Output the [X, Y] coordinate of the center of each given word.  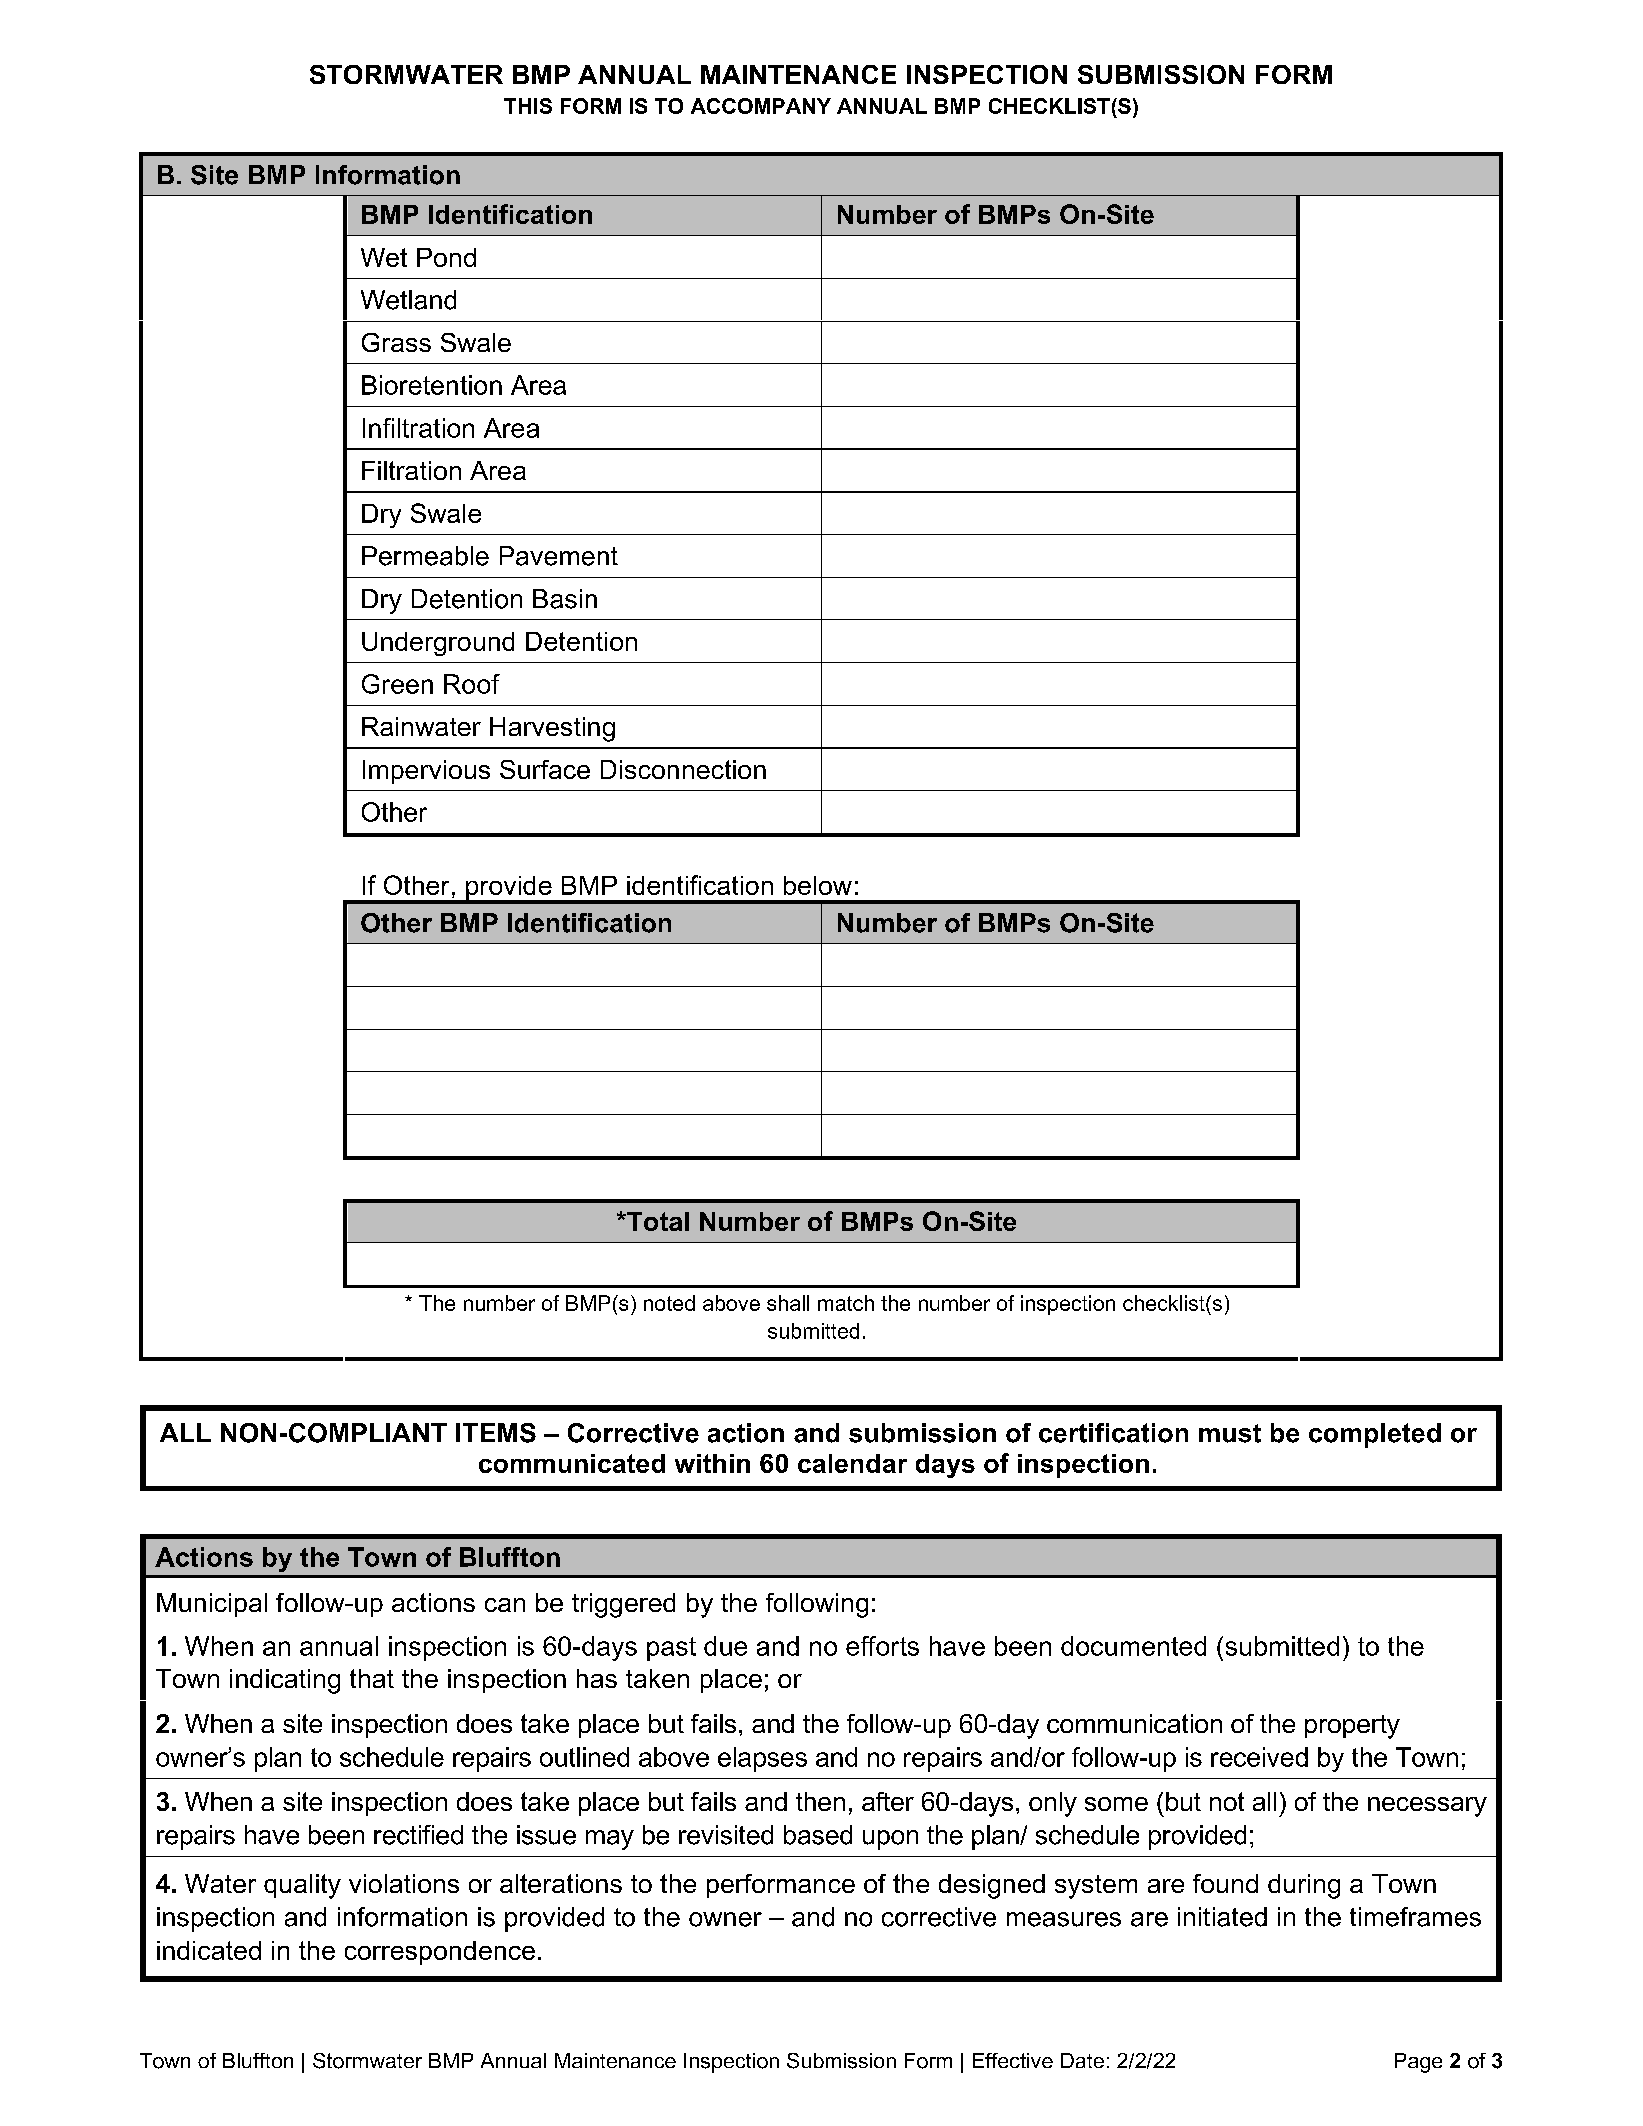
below [818, 885]
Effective [1013, 2060]
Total [657, 1221]
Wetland [408, 300]
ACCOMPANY [761, 106]
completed [1375, 1435]
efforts [882, 1646]
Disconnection [683, 769]
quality [302, 1886]
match [846, 1303]
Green [397, 684]
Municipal [212, 1605]
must [1230, 1433]
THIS [528, 106]
